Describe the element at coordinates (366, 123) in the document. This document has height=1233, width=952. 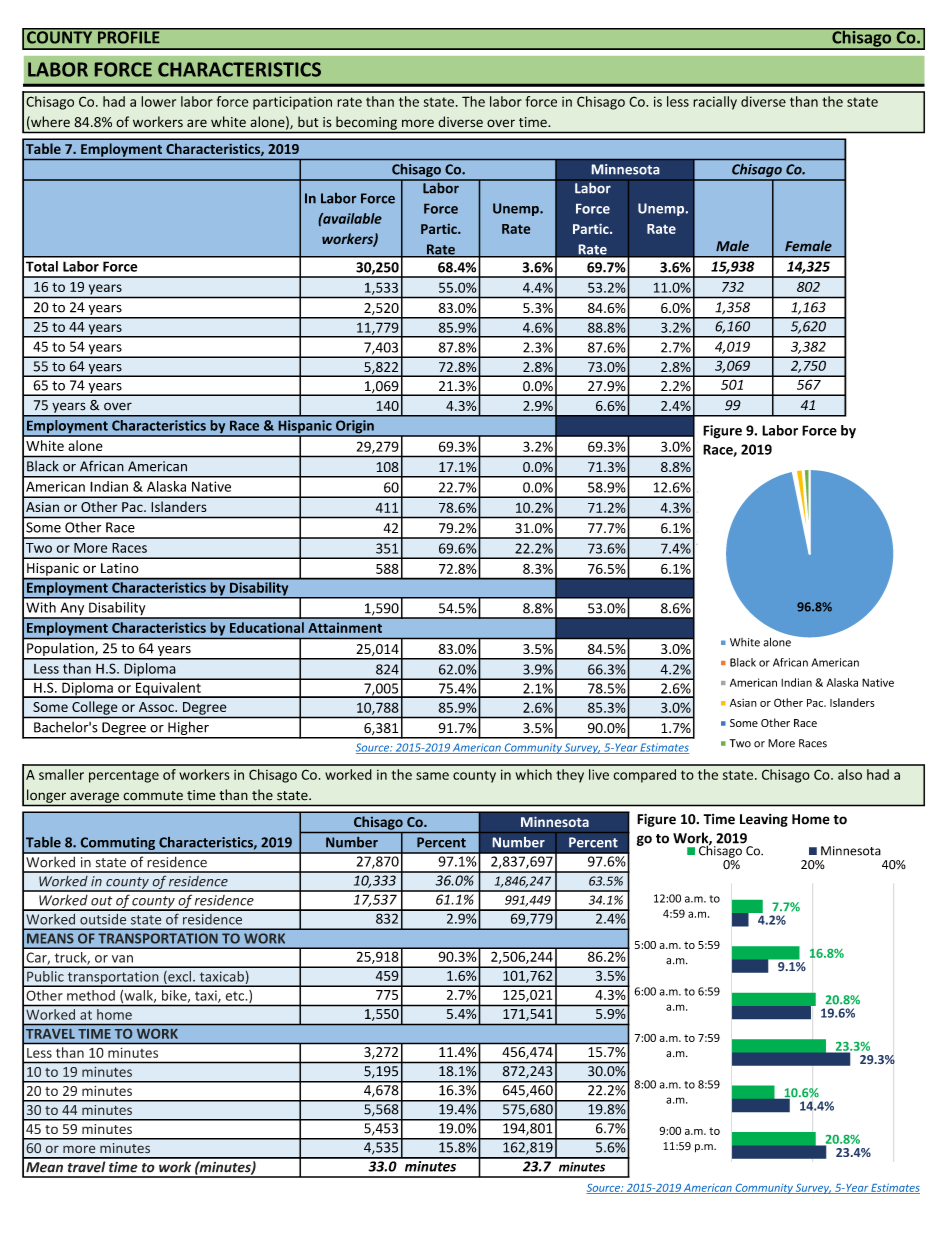
I see `becoming` at that location.
